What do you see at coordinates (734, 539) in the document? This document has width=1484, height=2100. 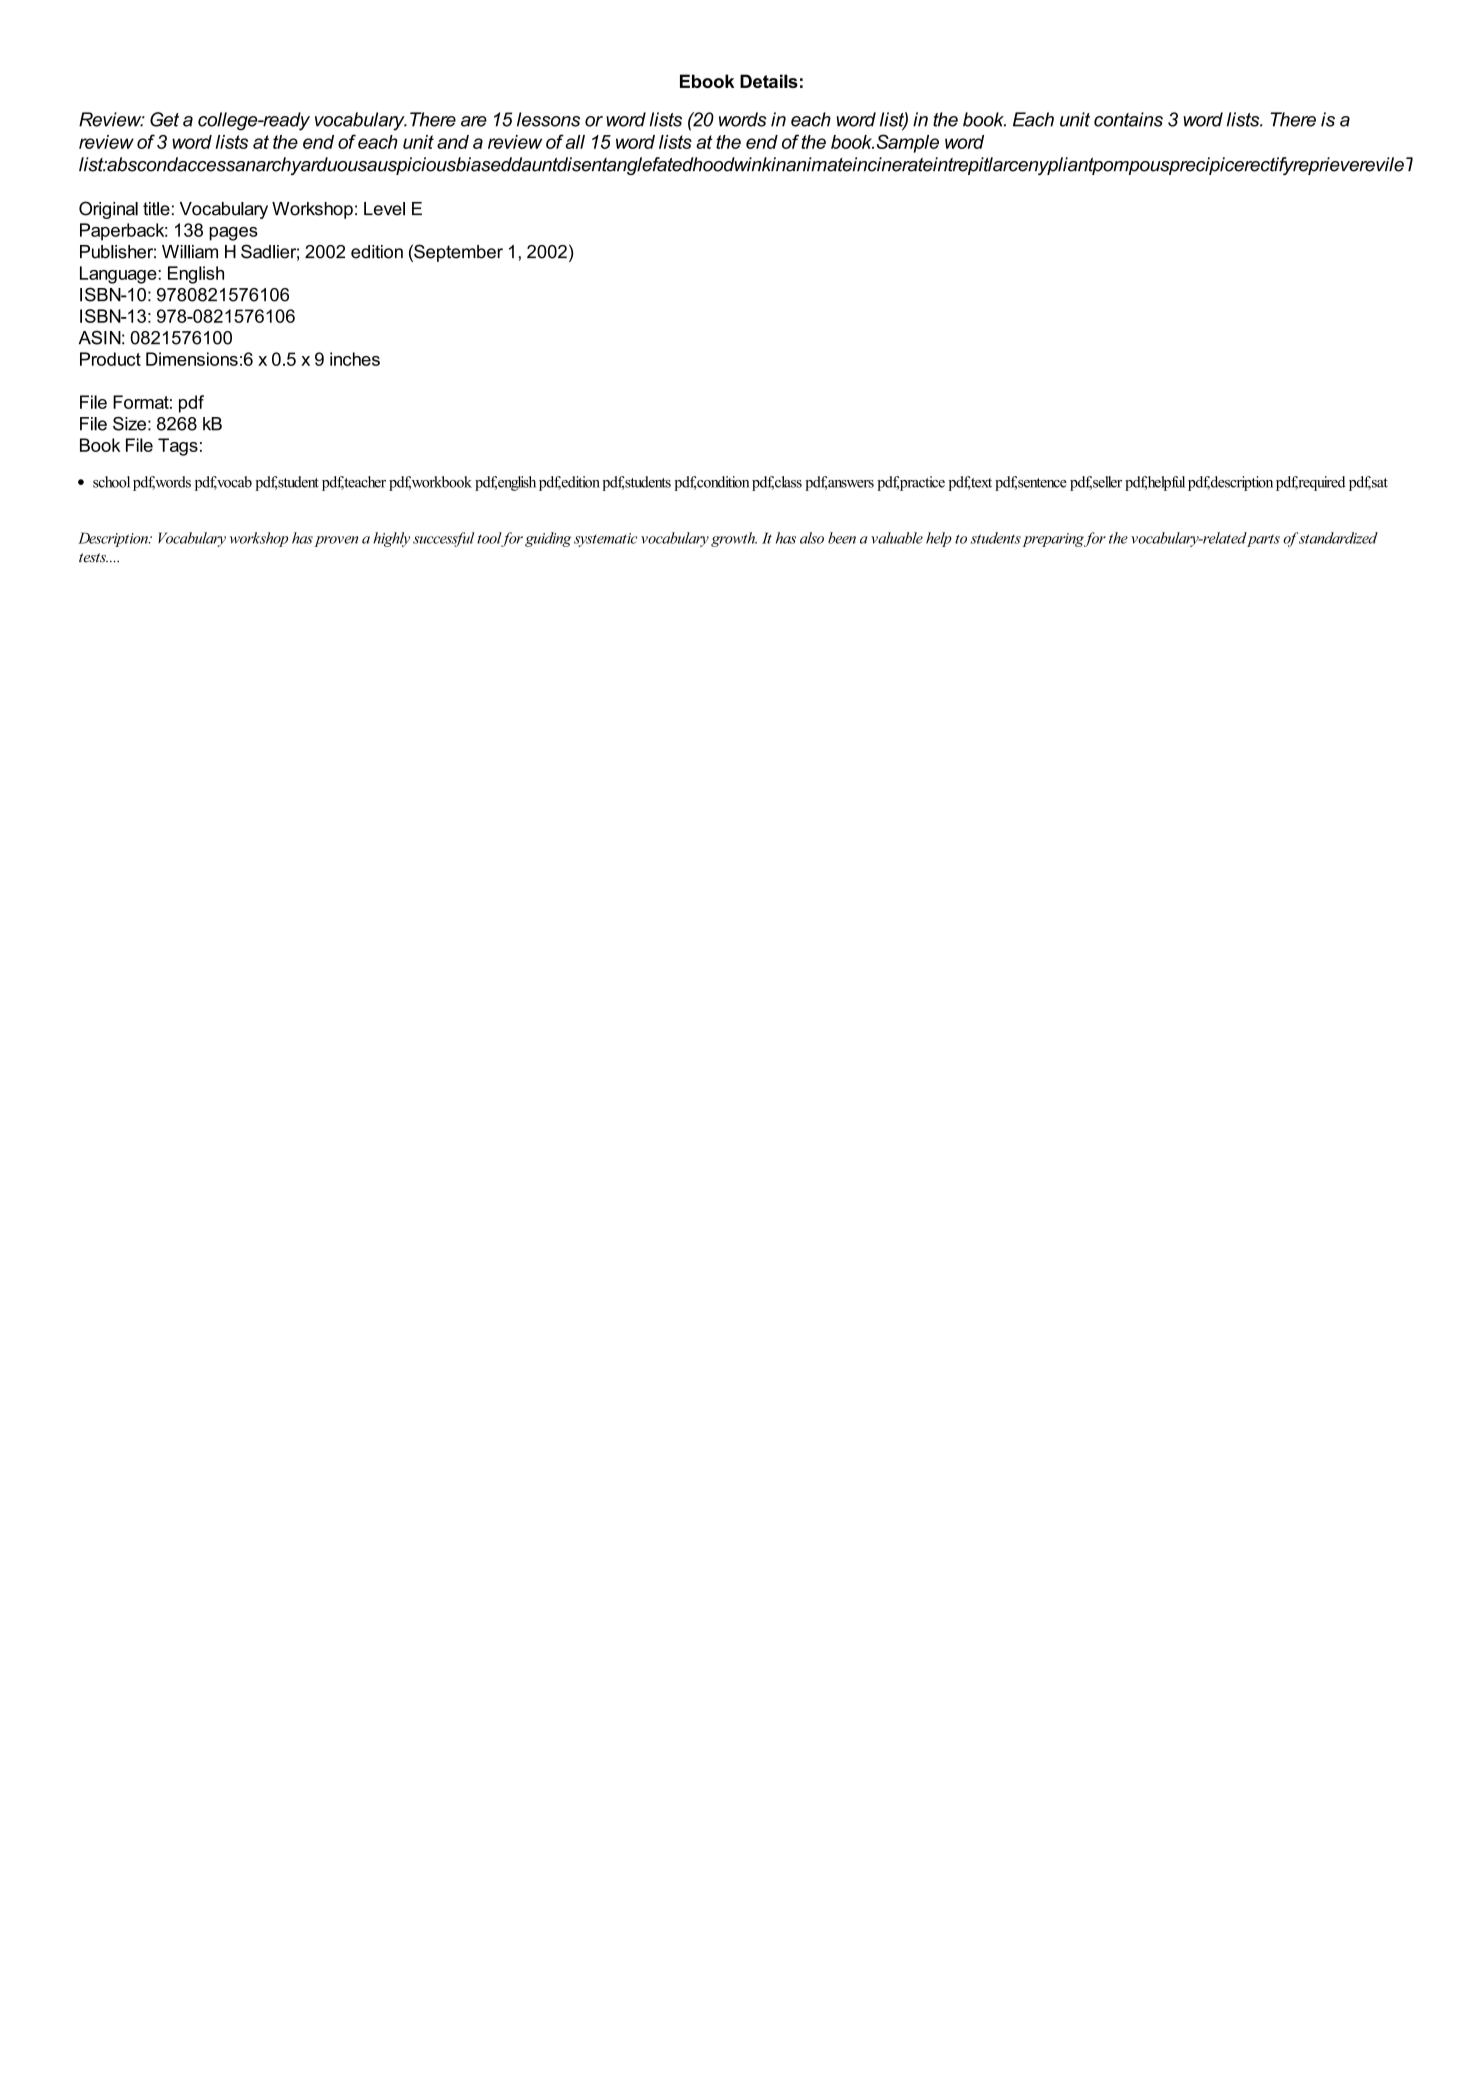 I see `growth` at bounding box center [734, 539].
